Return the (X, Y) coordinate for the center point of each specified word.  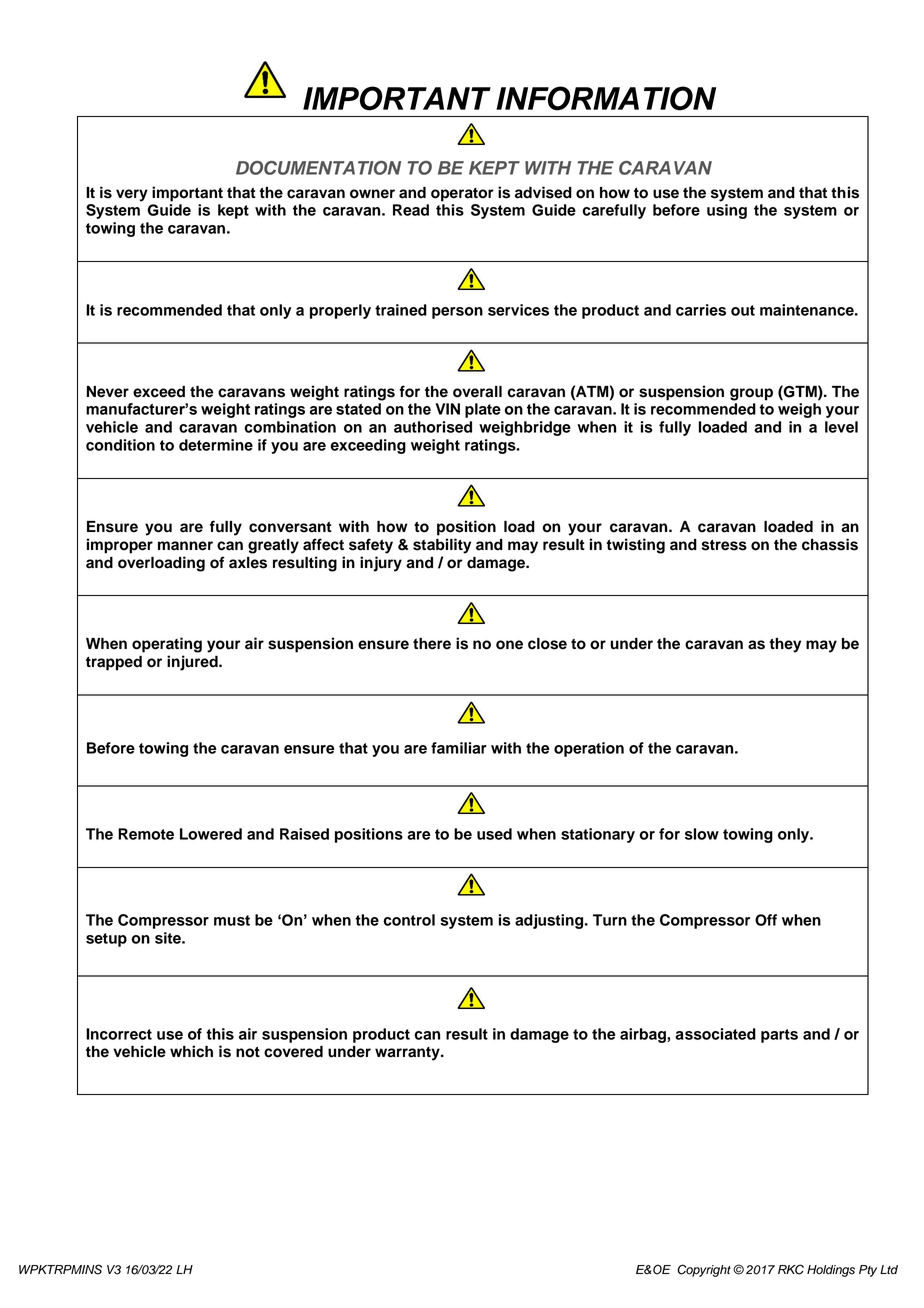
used (494, 834)
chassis (830, 544)
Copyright (704, 1270)
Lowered (211, 834)
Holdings (831, 1271)
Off (766, 920)
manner (185, 546)
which (191, 1051)
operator (462, 195)
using (727, 211)
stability (442, 546)
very (132, 195)
